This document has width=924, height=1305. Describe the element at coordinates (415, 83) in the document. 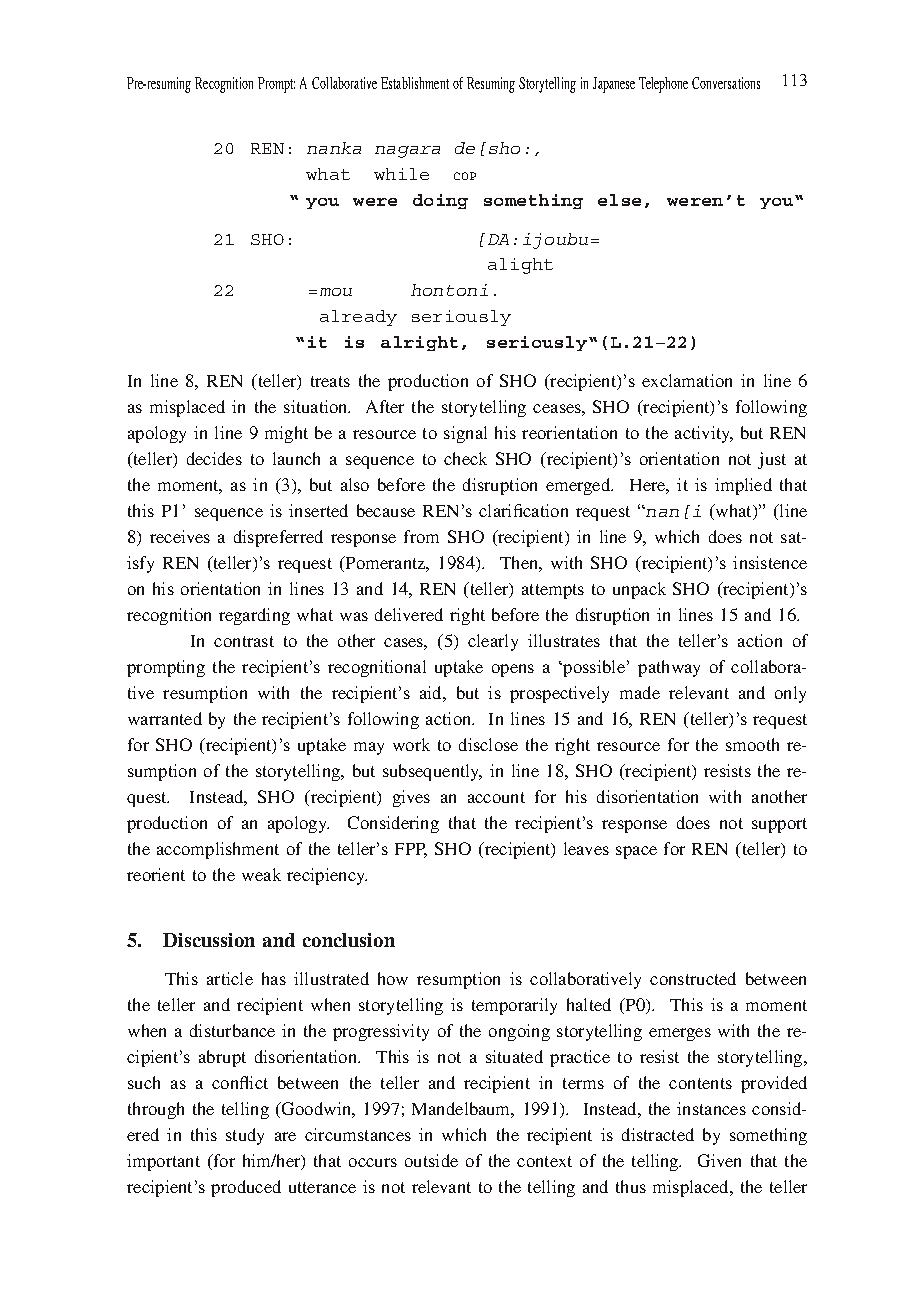

I see `Establishment` at that location.
